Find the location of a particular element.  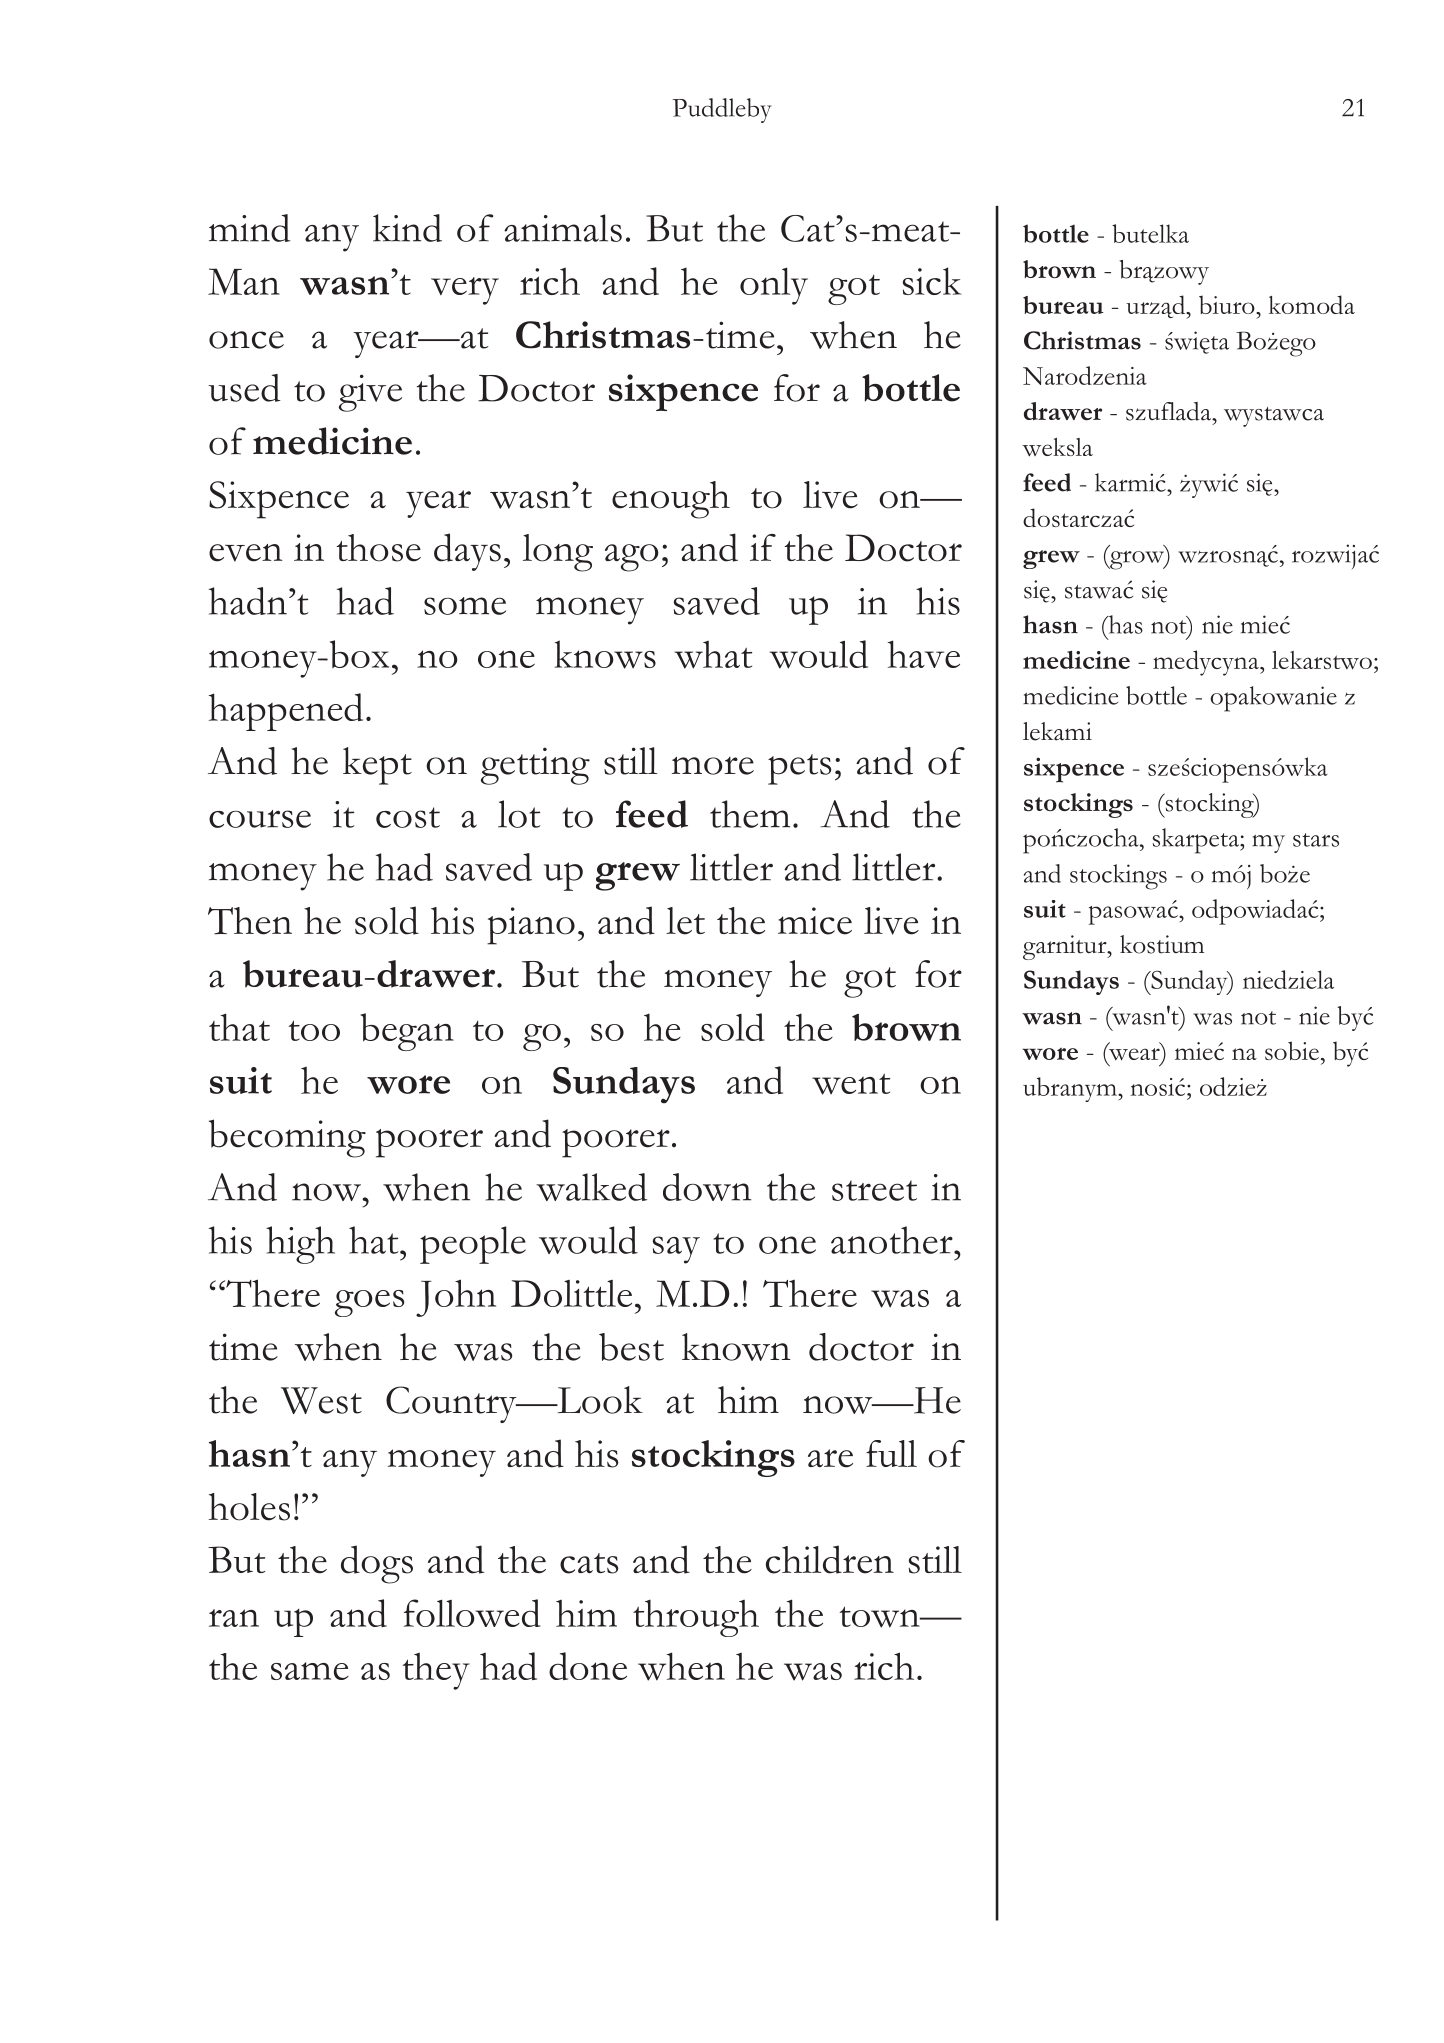

mice is located at coordinates (815, 921).
